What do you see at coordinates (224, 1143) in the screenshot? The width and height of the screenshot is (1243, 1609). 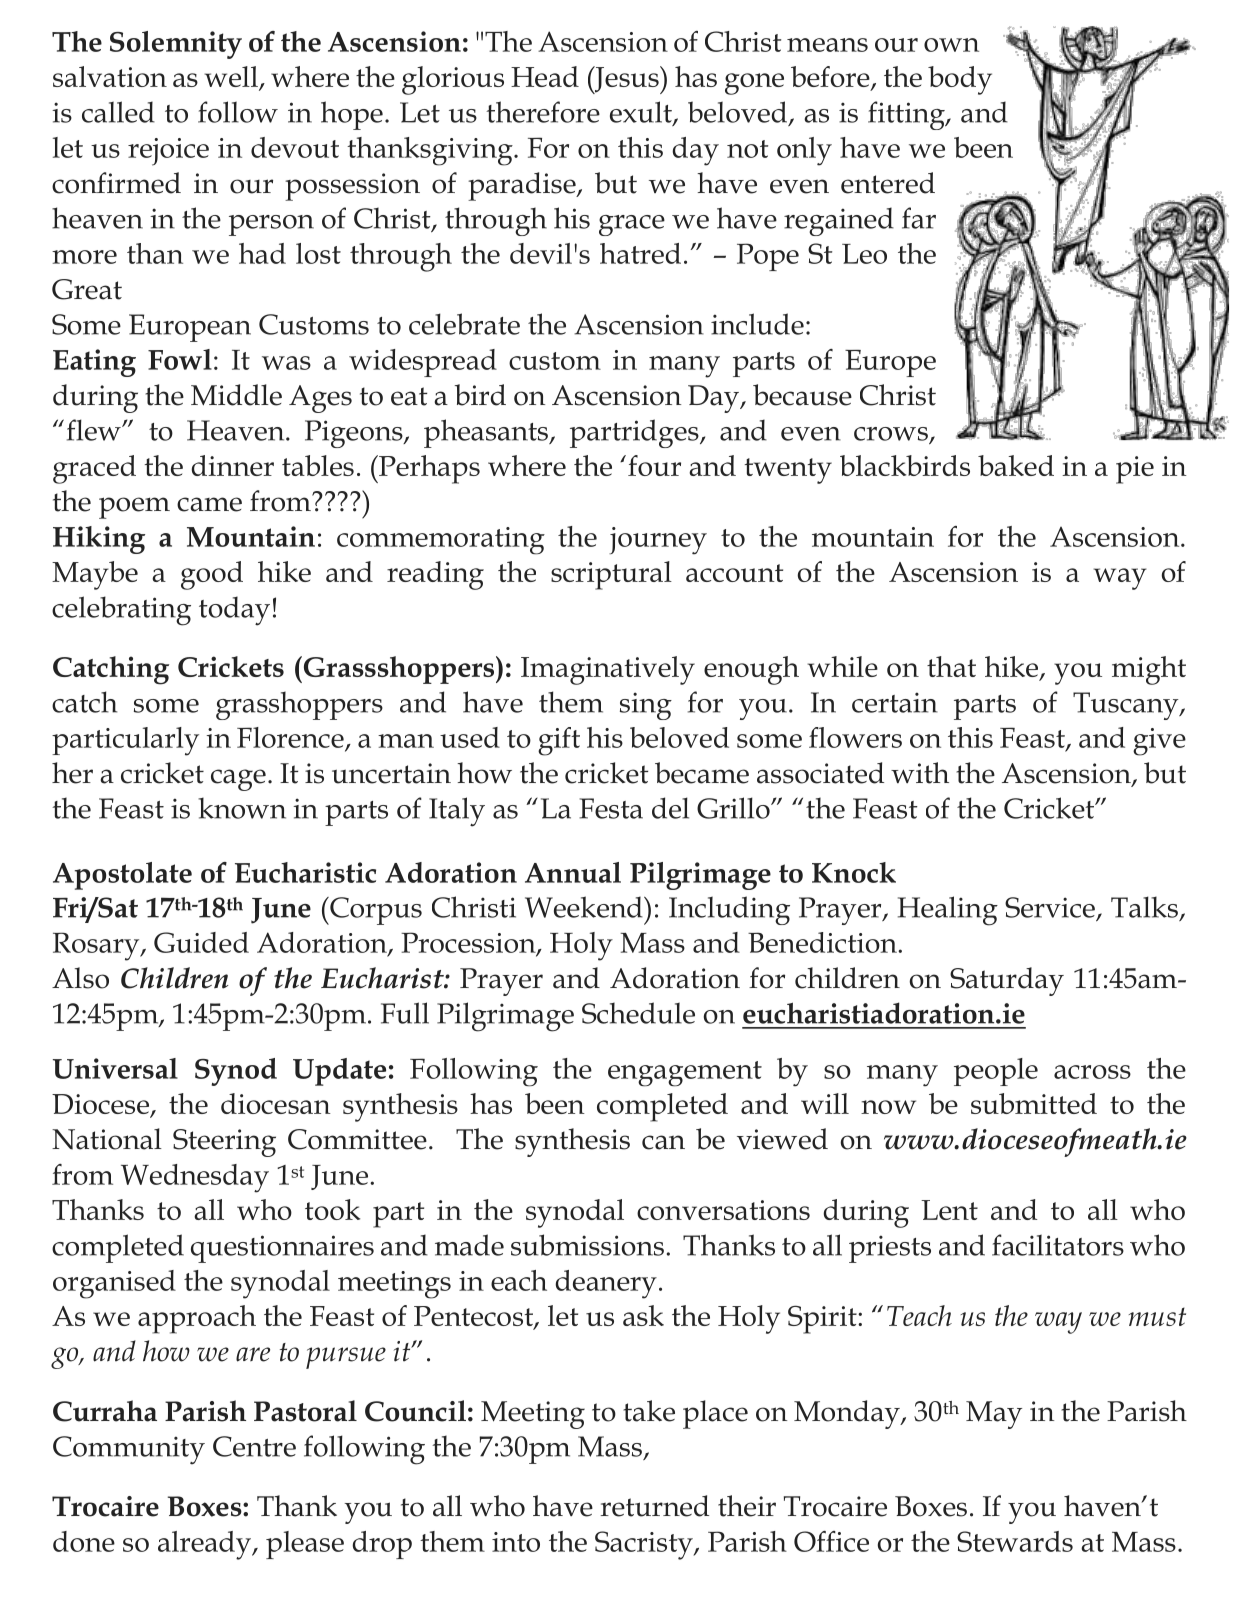 I see `Steering` at bounding box center [224, 1143].
